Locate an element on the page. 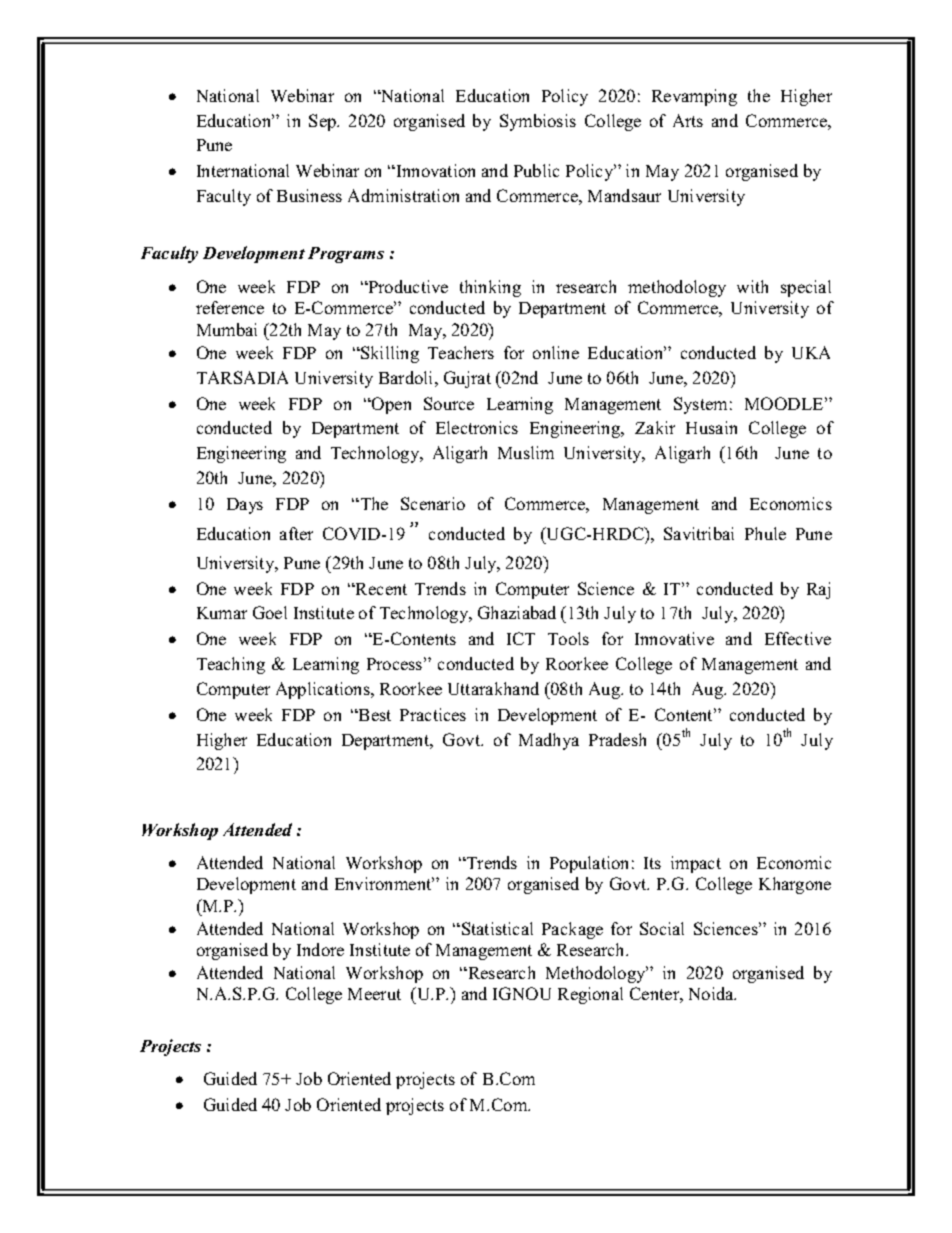 This document has width=952, height=1233. Open is located at coordinates (390, 405).
